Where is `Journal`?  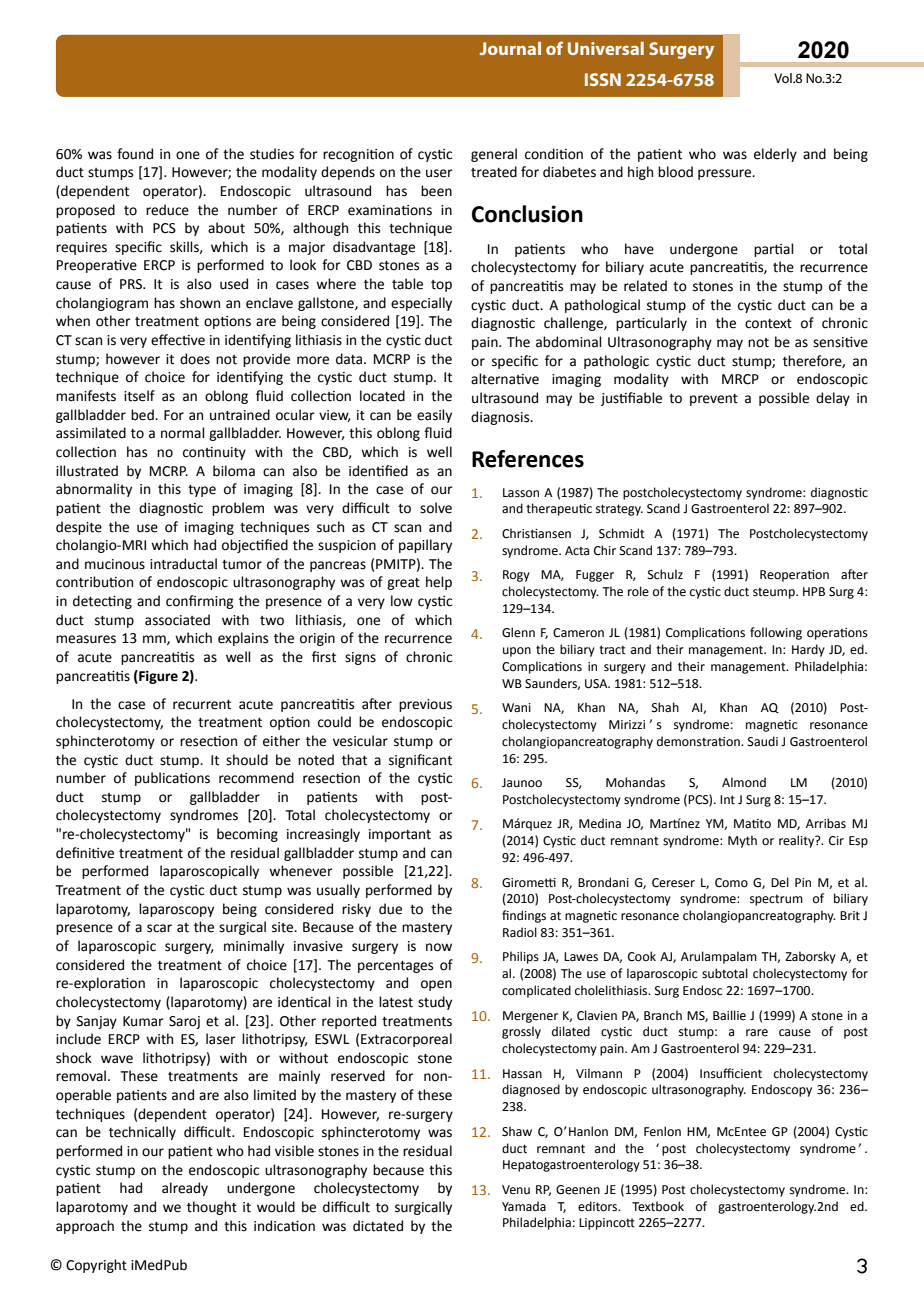
Journal is located at coordinates (510, 48).
